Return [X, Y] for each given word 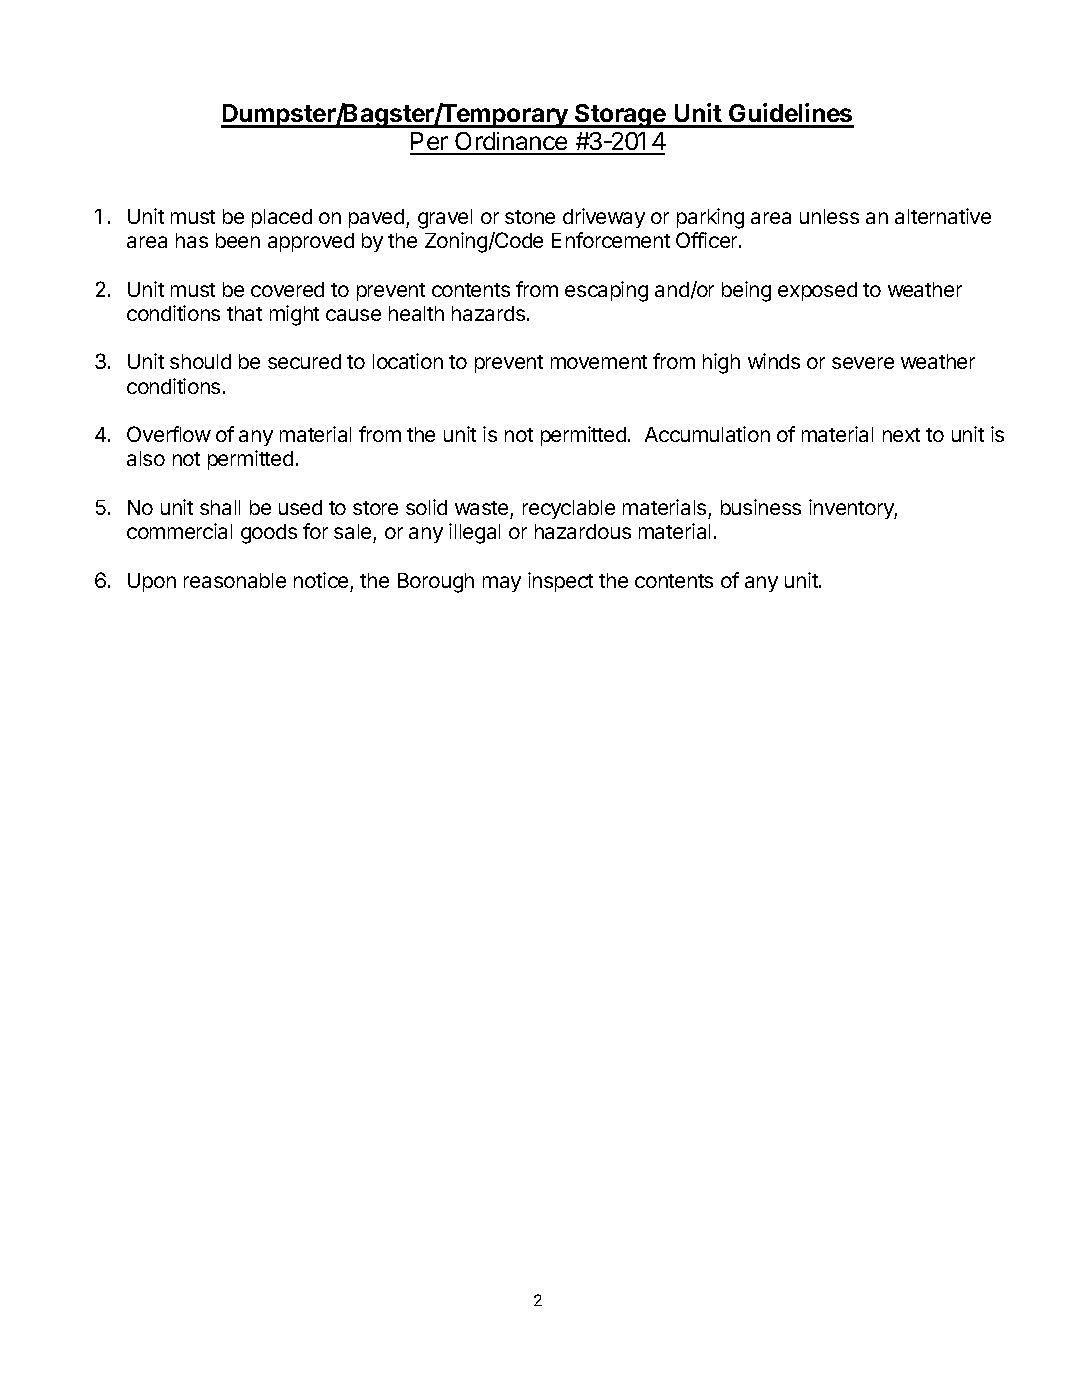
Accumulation [707, 434]
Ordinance [511, 143]
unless [829, 216]
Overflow [169, 434]
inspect [560, 582]
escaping [606, 291]
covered [287, 289]
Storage [620, 116]
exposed [817, 291]
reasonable [235, 580]
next [901, 435]
